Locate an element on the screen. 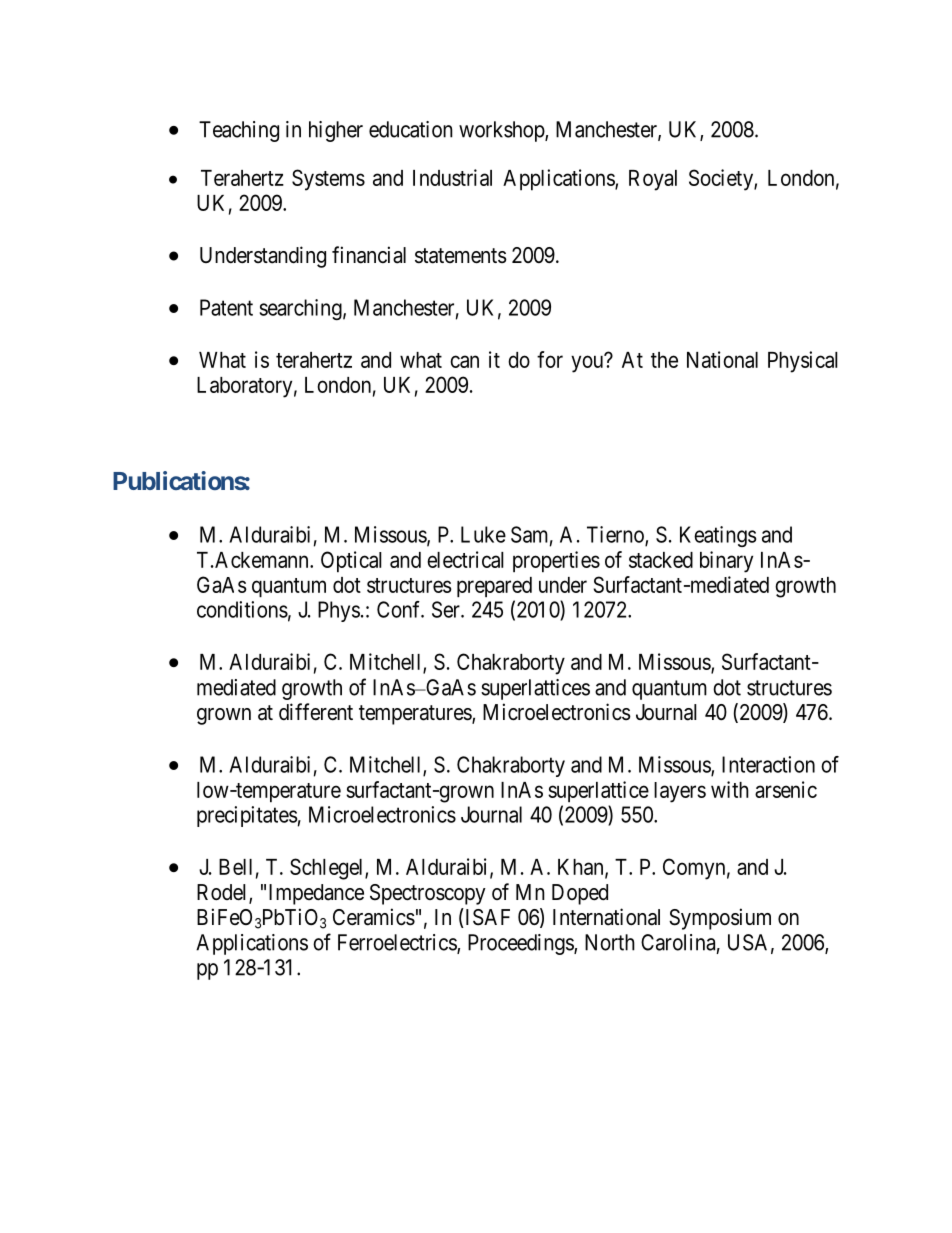 This screenshot has width=952, height=1233. Luke is located at coordinates (483, 534).
